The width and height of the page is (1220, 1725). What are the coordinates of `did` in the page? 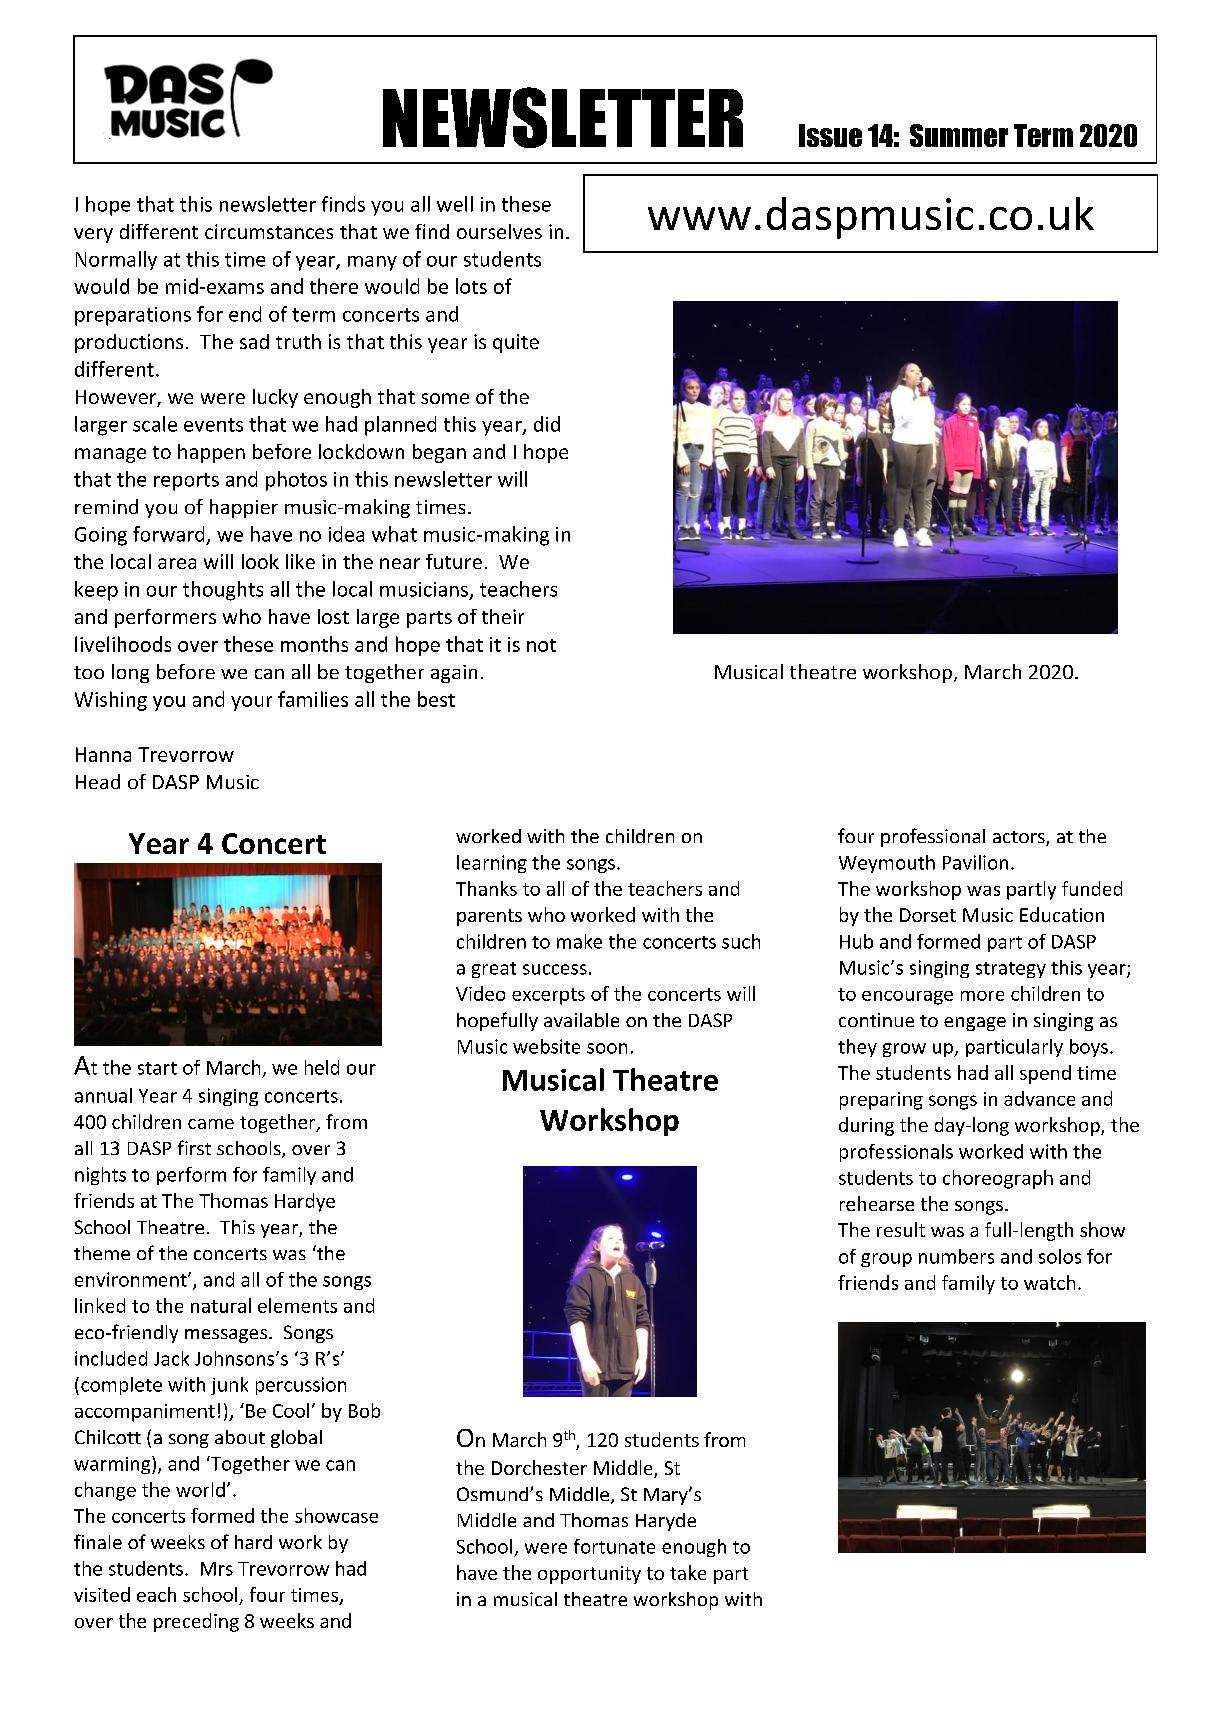 It's located at (547, 424).
